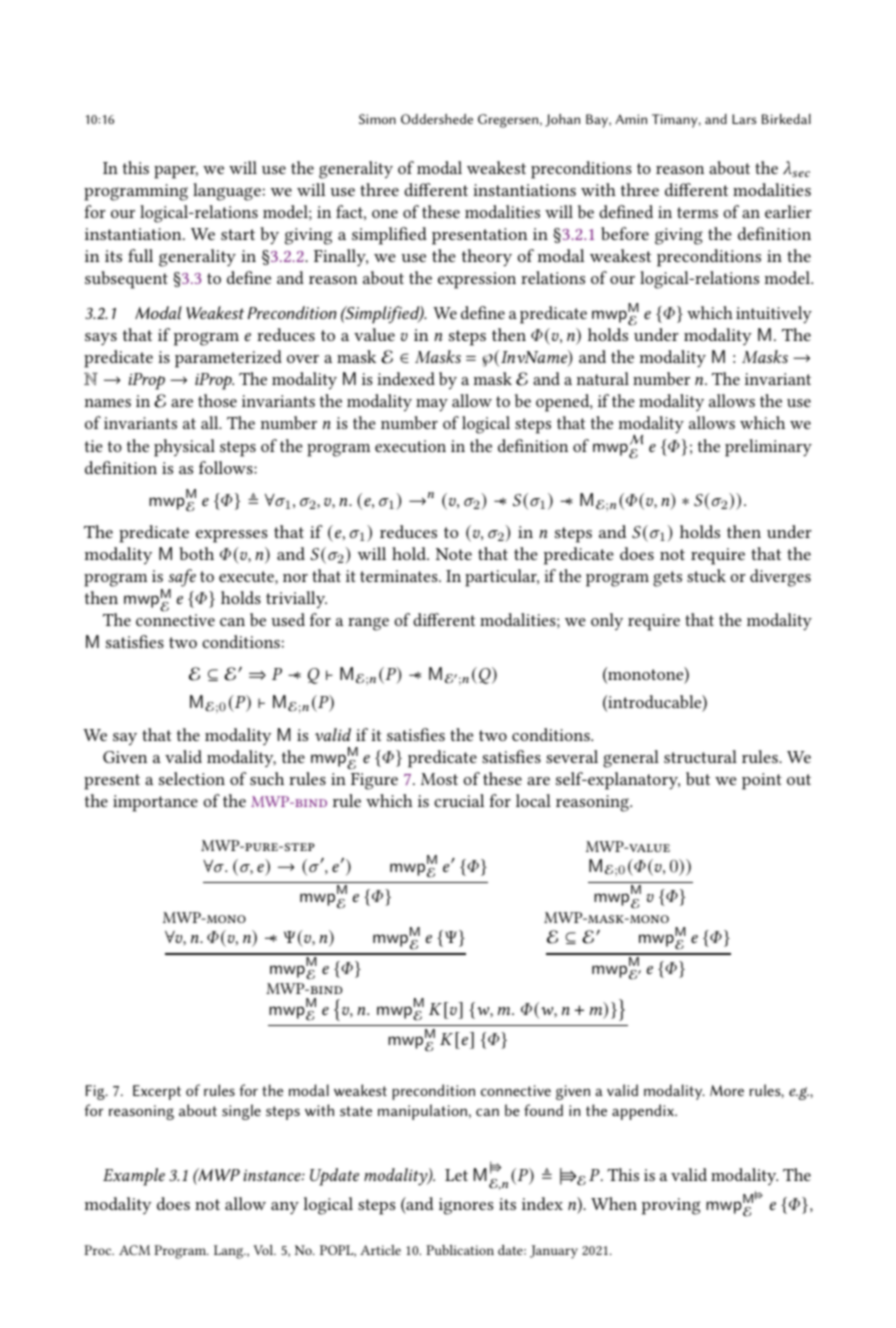 The height and width of the page is (1328, 896). What do you see at coordinates (459, 800) in the page?
I see `crucial` at bounding box center [459, 800].
